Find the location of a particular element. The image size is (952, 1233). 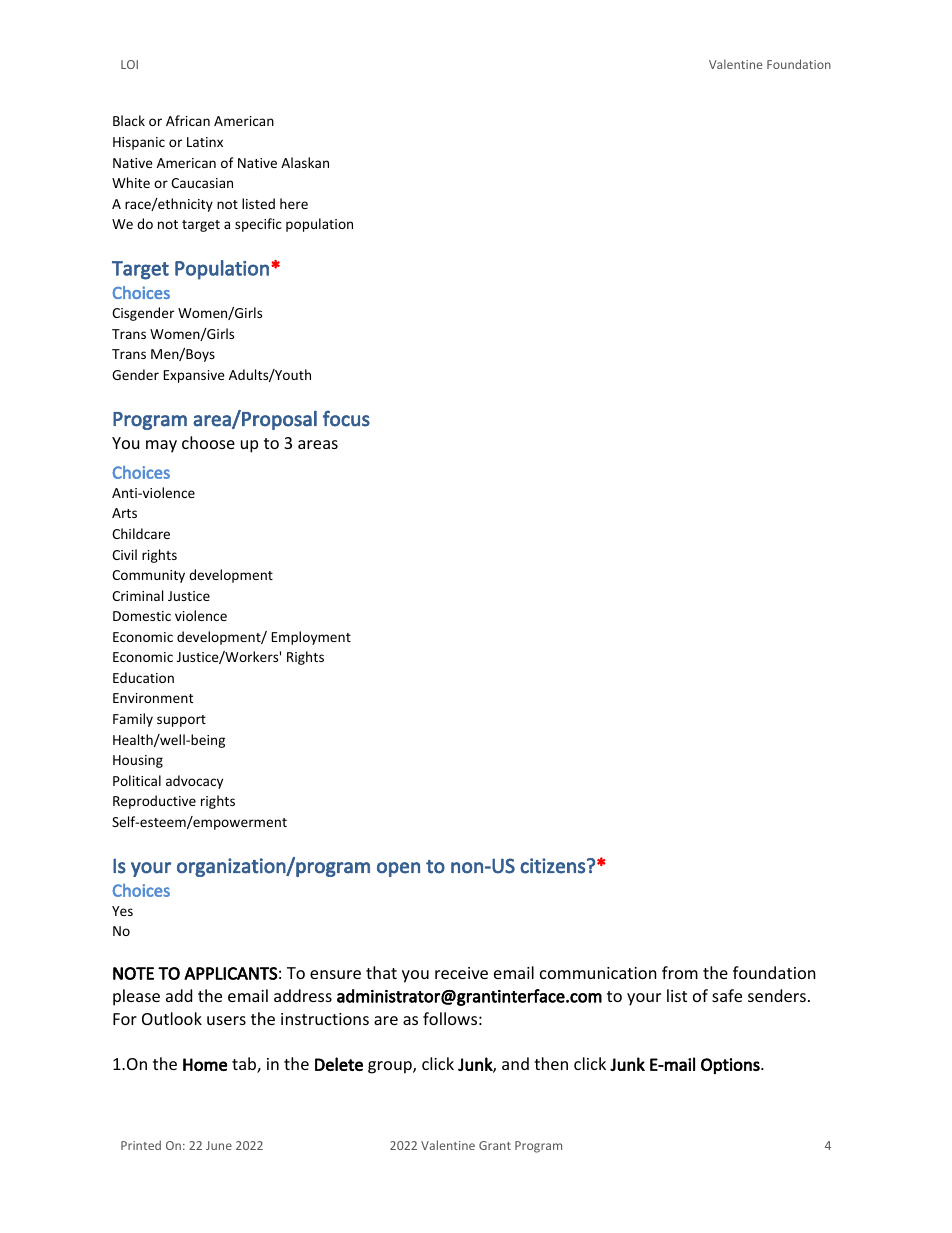

Alaskan is located at coordinates (305, 162).
